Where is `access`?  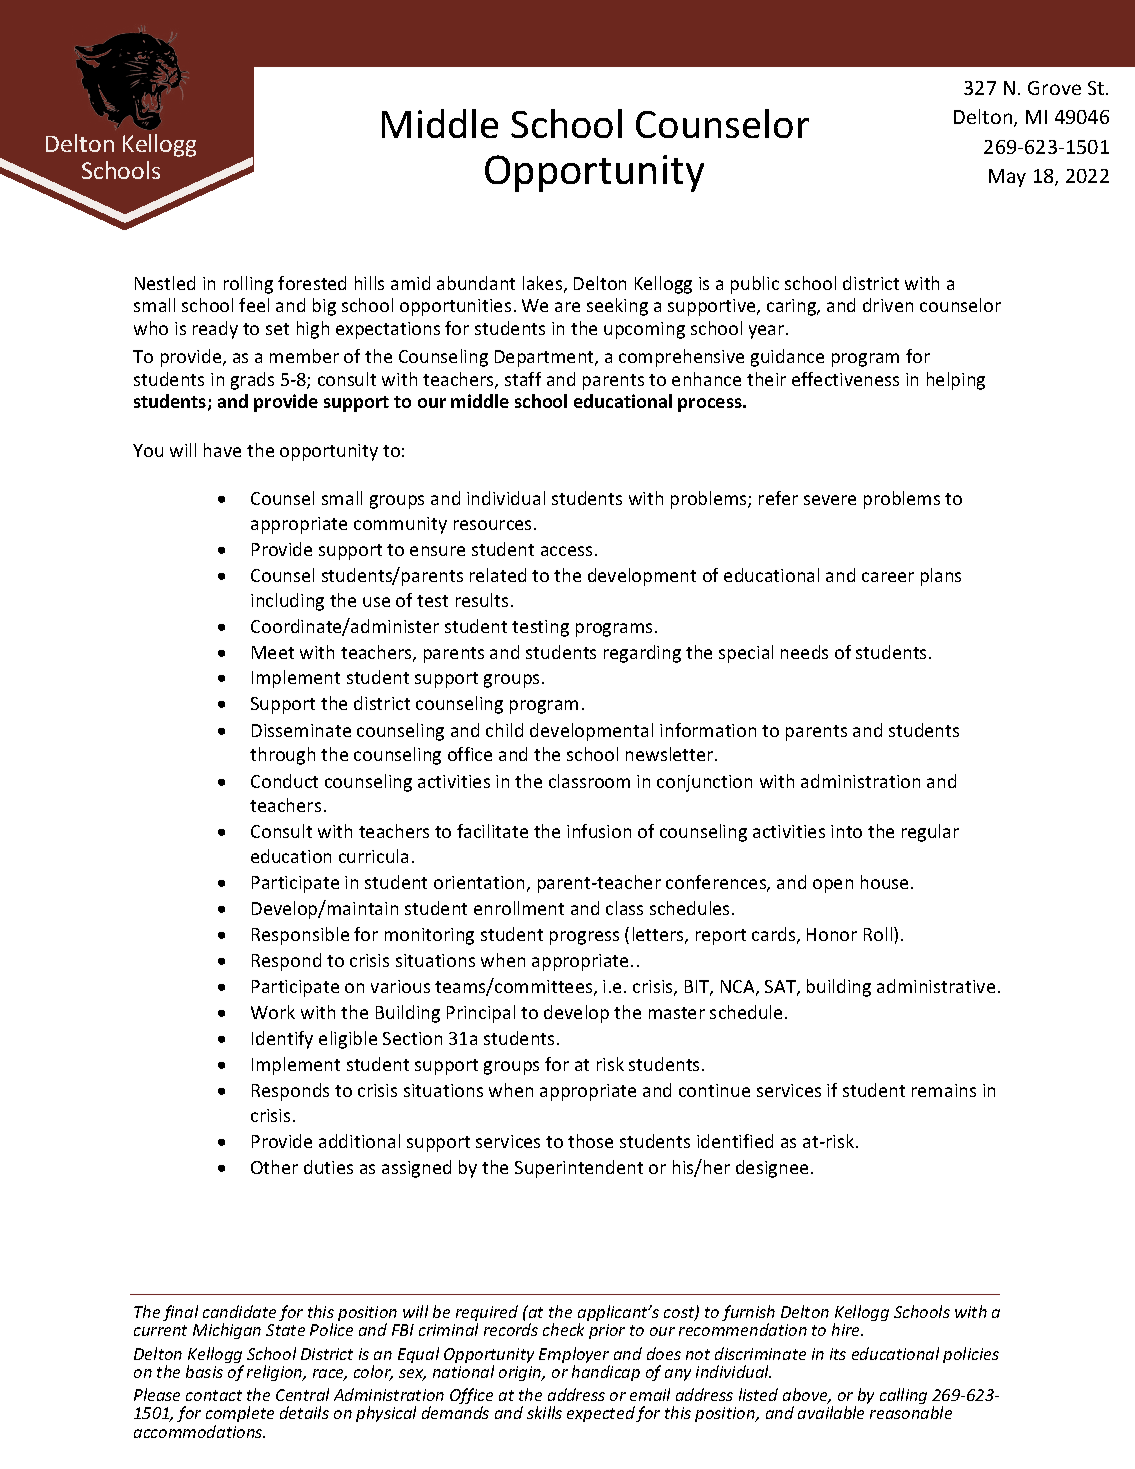
access is located at coordinates (566, 551).
